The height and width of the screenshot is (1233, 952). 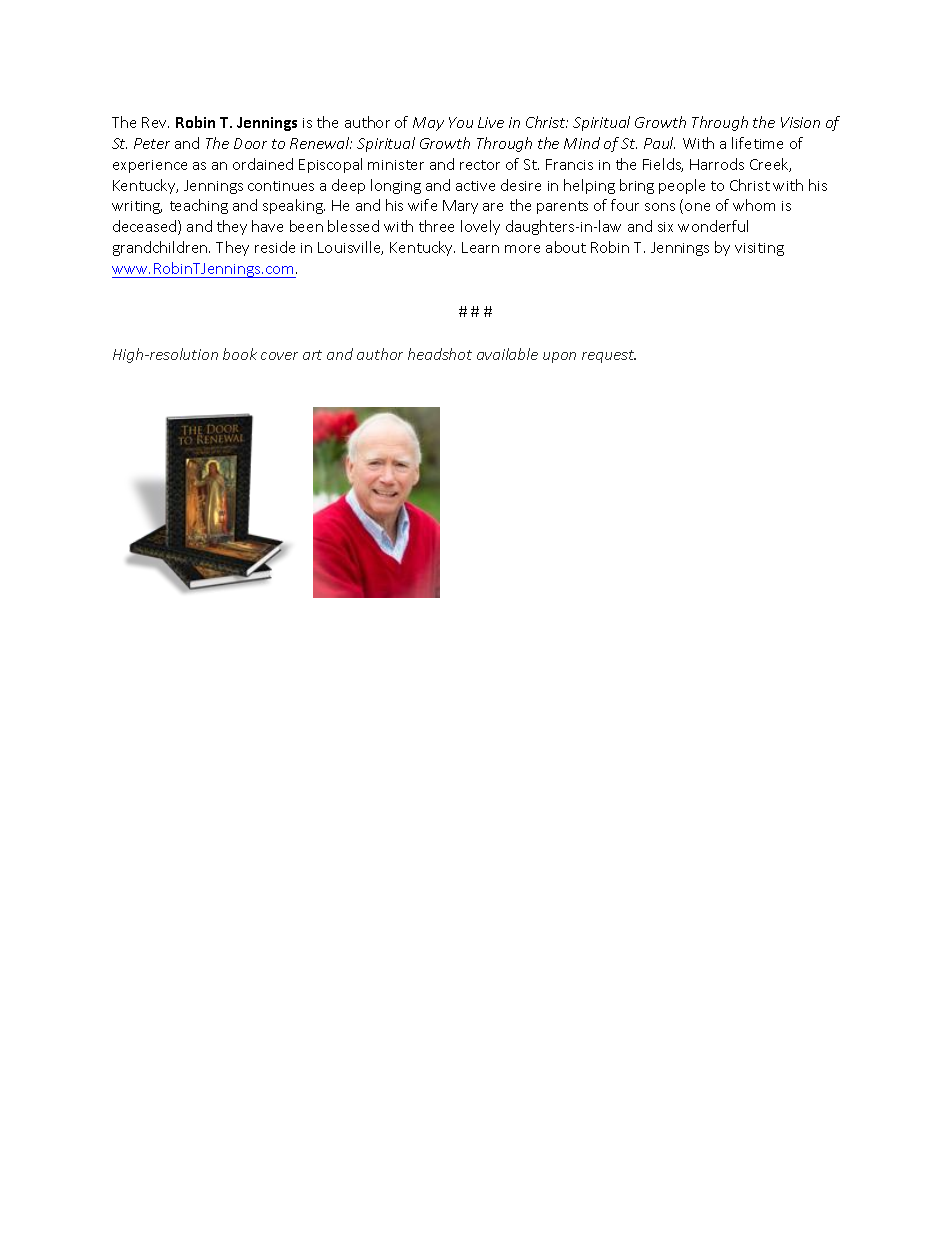 I want to click on continues, so click(x=281, y=186).
